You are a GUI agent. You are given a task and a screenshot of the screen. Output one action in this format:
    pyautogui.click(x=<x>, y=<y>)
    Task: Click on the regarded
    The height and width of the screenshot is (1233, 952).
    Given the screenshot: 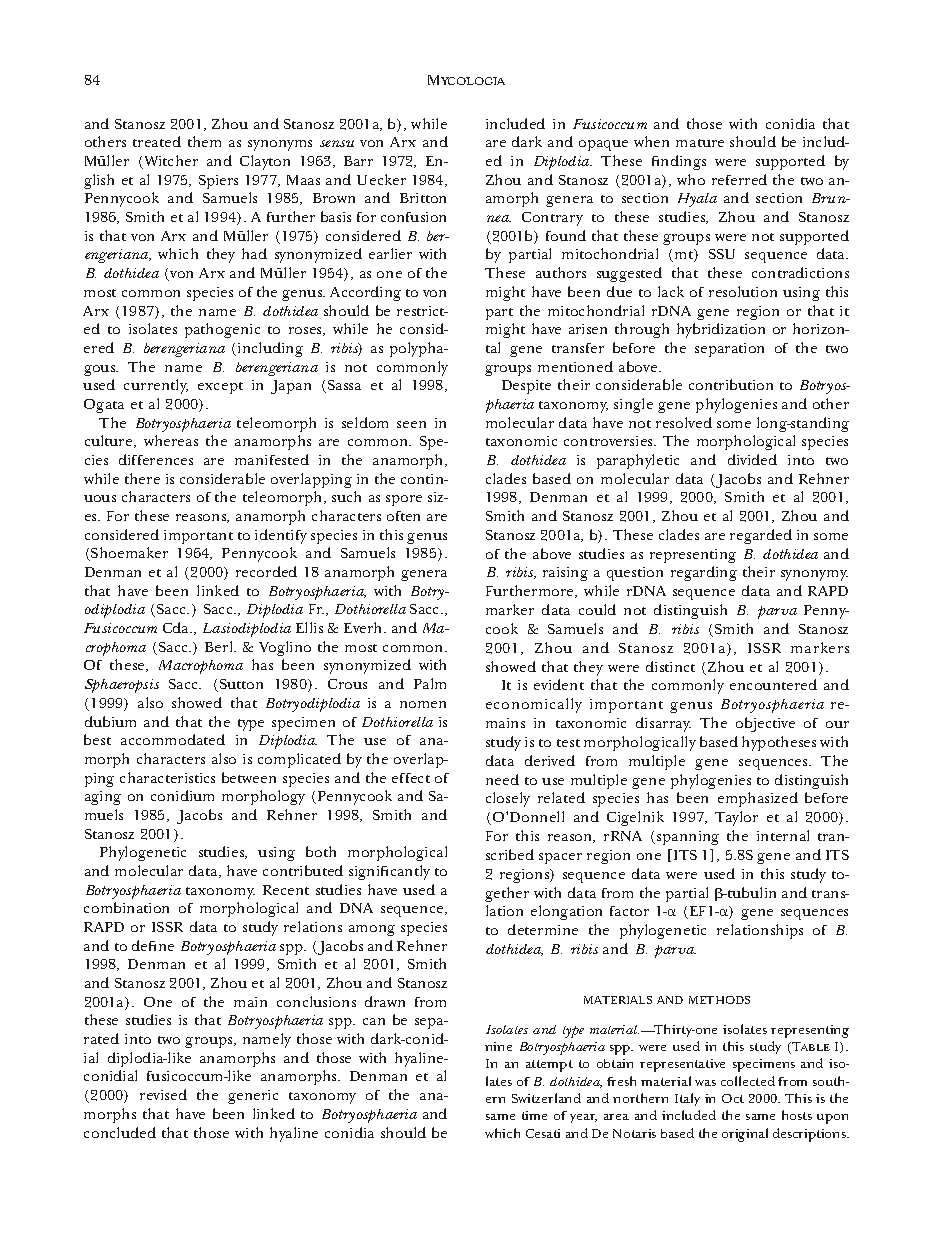 What is the action you would take?
    pyautogui.click(x=761, y=536)
